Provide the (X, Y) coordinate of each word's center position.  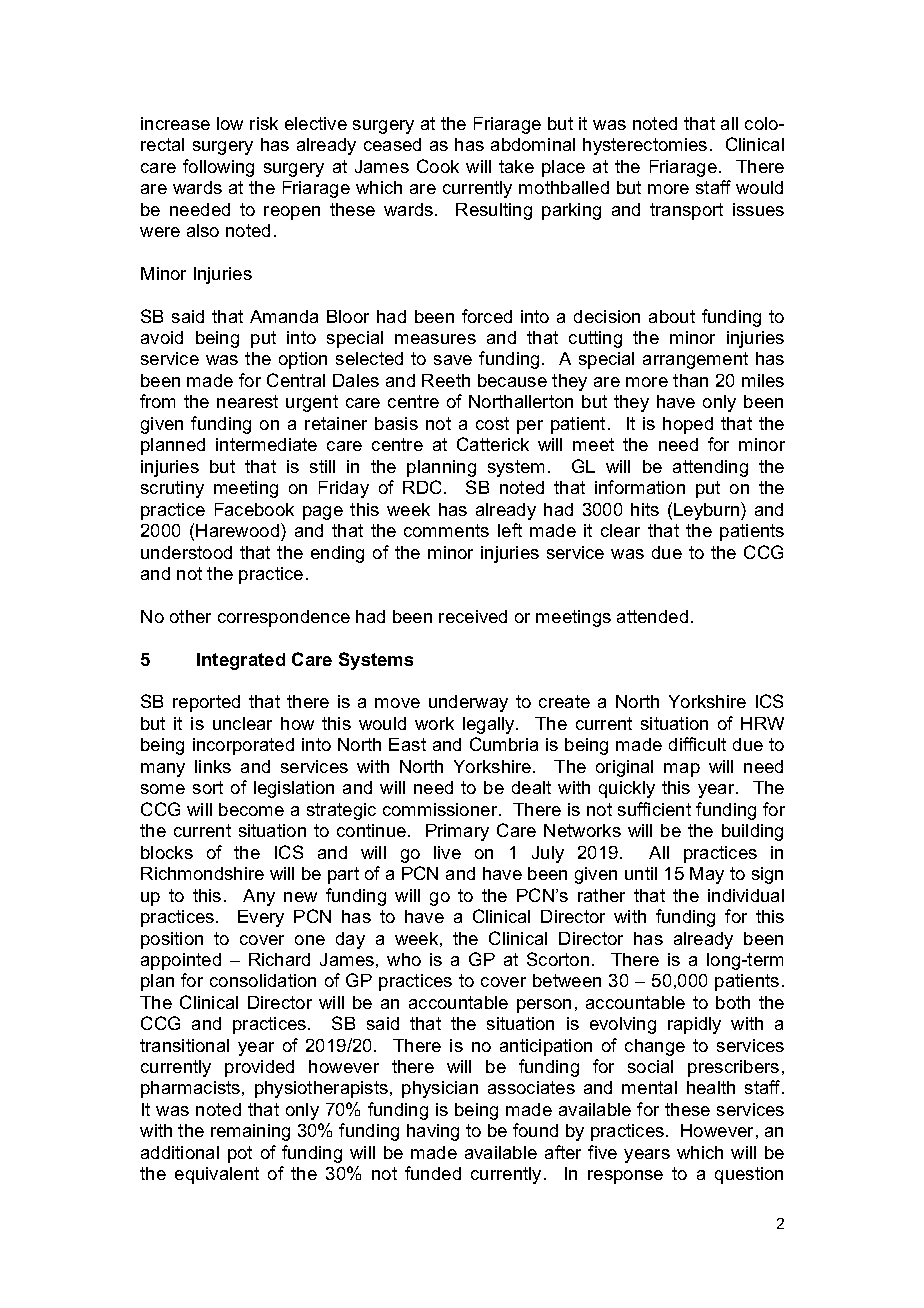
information (640, 487)
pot (240, 1154)
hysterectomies (645, 146)
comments (446, 530)
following (218, 168)
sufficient (654, 809)
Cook (438, 166)
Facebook (254, 509)
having (433, 1132)
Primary (457, 832)
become (251, 809)
